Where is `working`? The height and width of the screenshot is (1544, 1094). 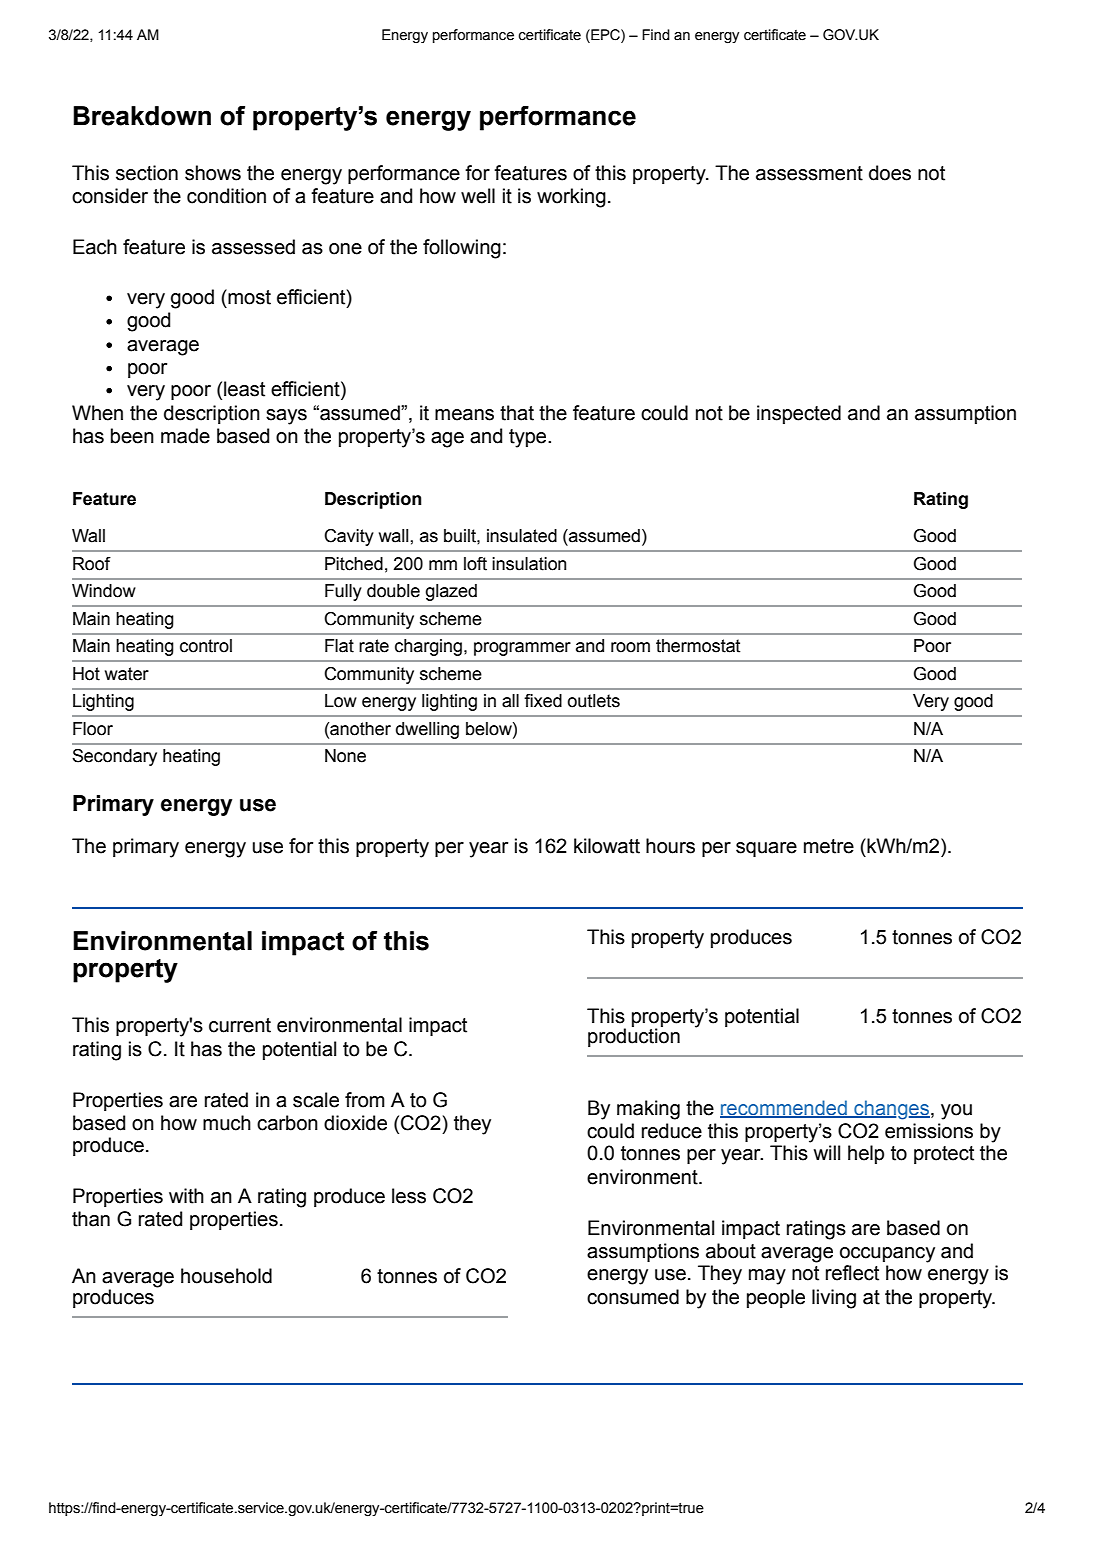
working is located at coordinates (571, 198).
